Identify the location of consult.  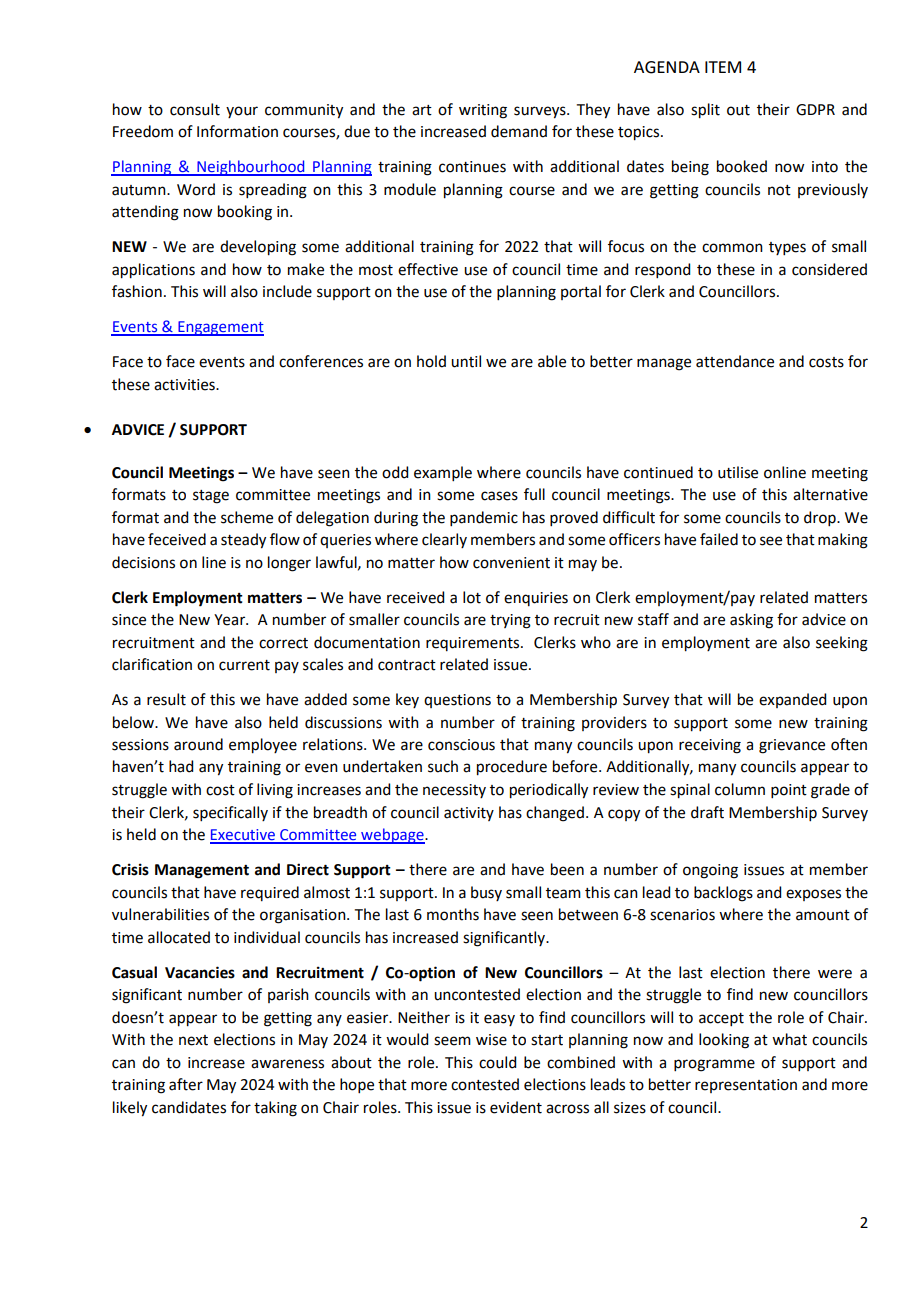
(195, 109).
